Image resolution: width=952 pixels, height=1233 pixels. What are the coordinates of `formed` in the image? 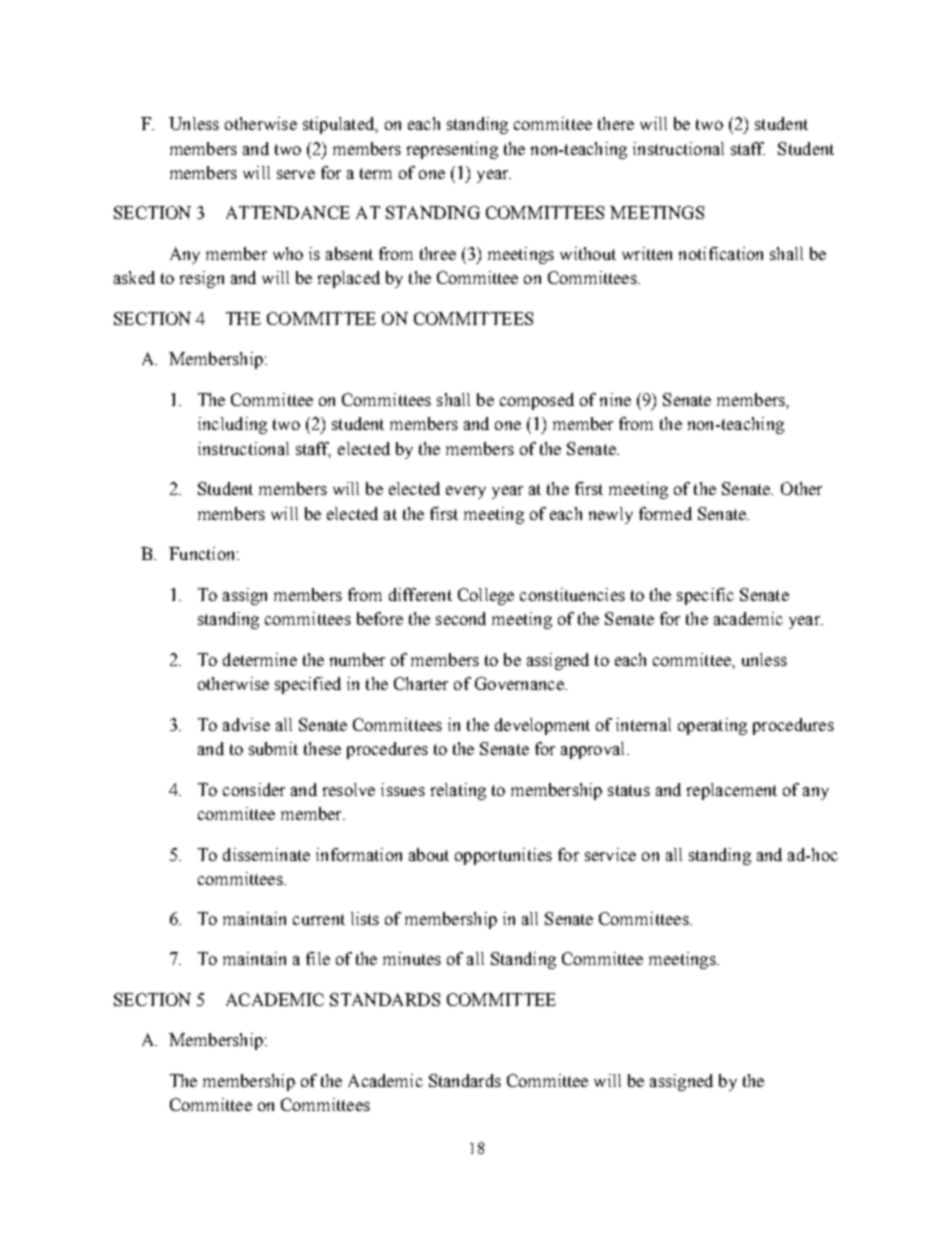 It's located at (665, 513).
